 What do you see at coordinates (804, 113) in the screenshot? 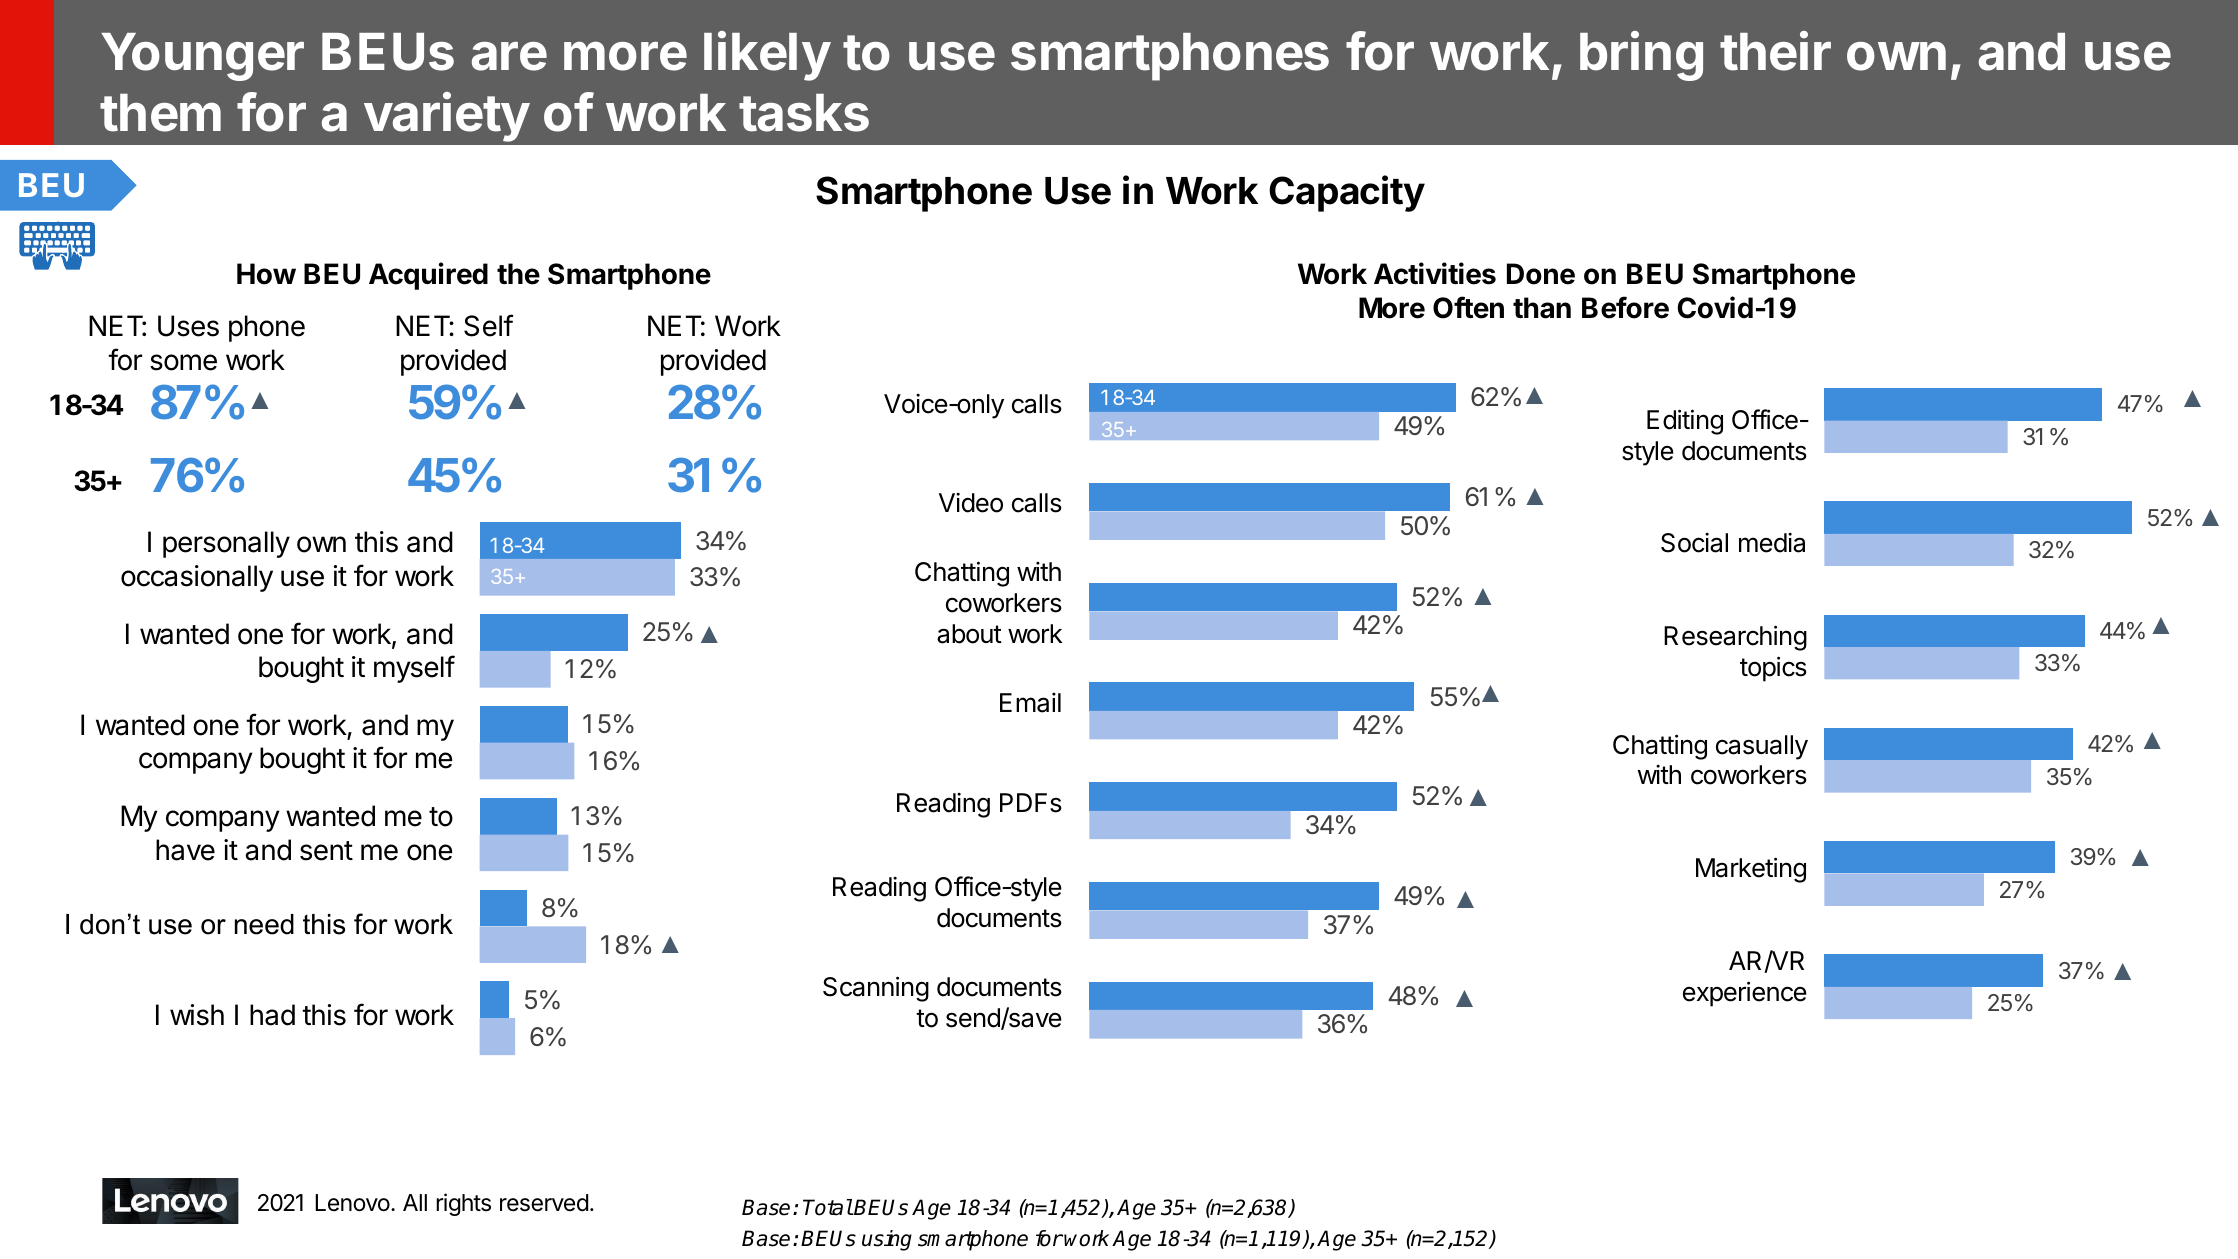
I see `tasks` at bounding box center [804, 113].
